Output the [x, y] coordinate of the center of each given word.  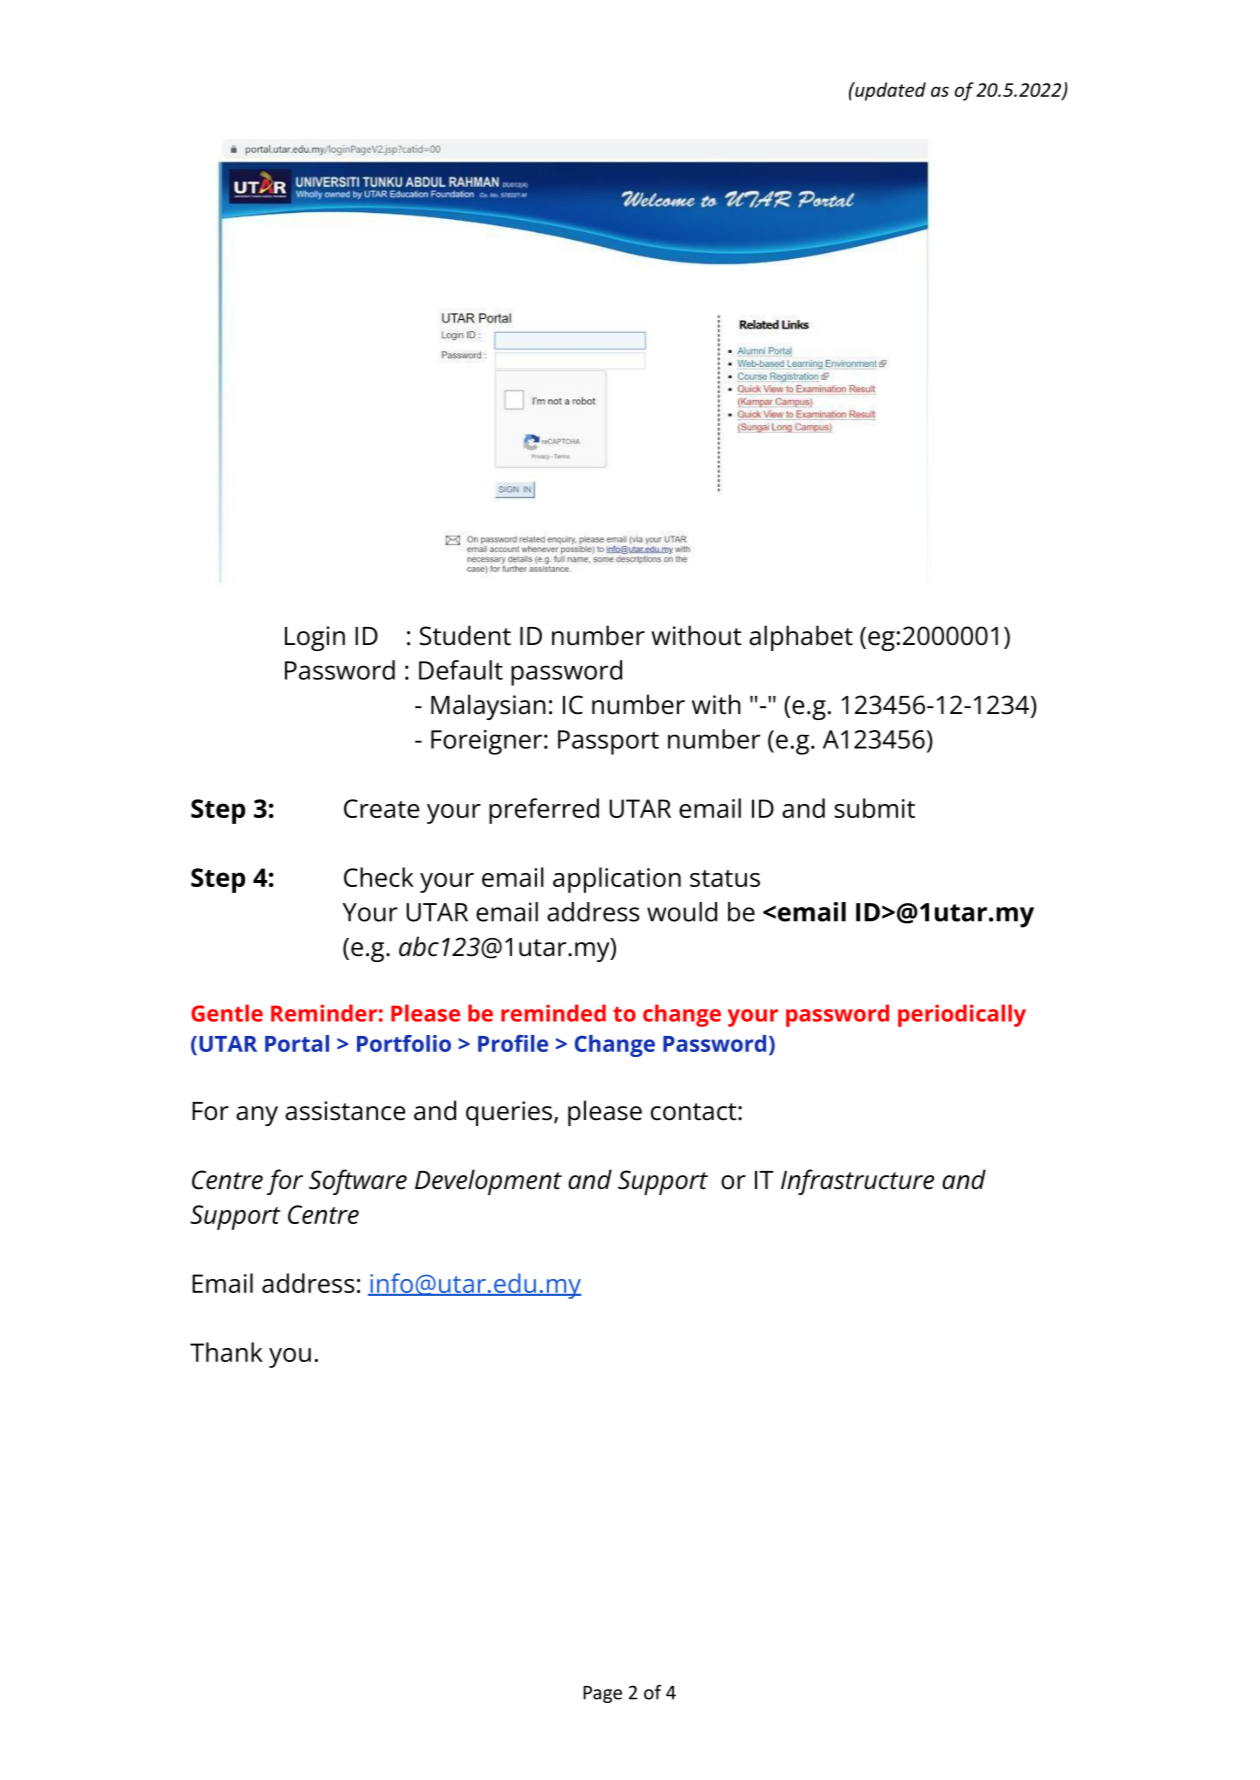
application [617, 880]
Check [379, 877]
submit [874, 808]
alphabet [801, 638]
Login [315, 638]
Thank [226, 1352]
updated [889, 91]
